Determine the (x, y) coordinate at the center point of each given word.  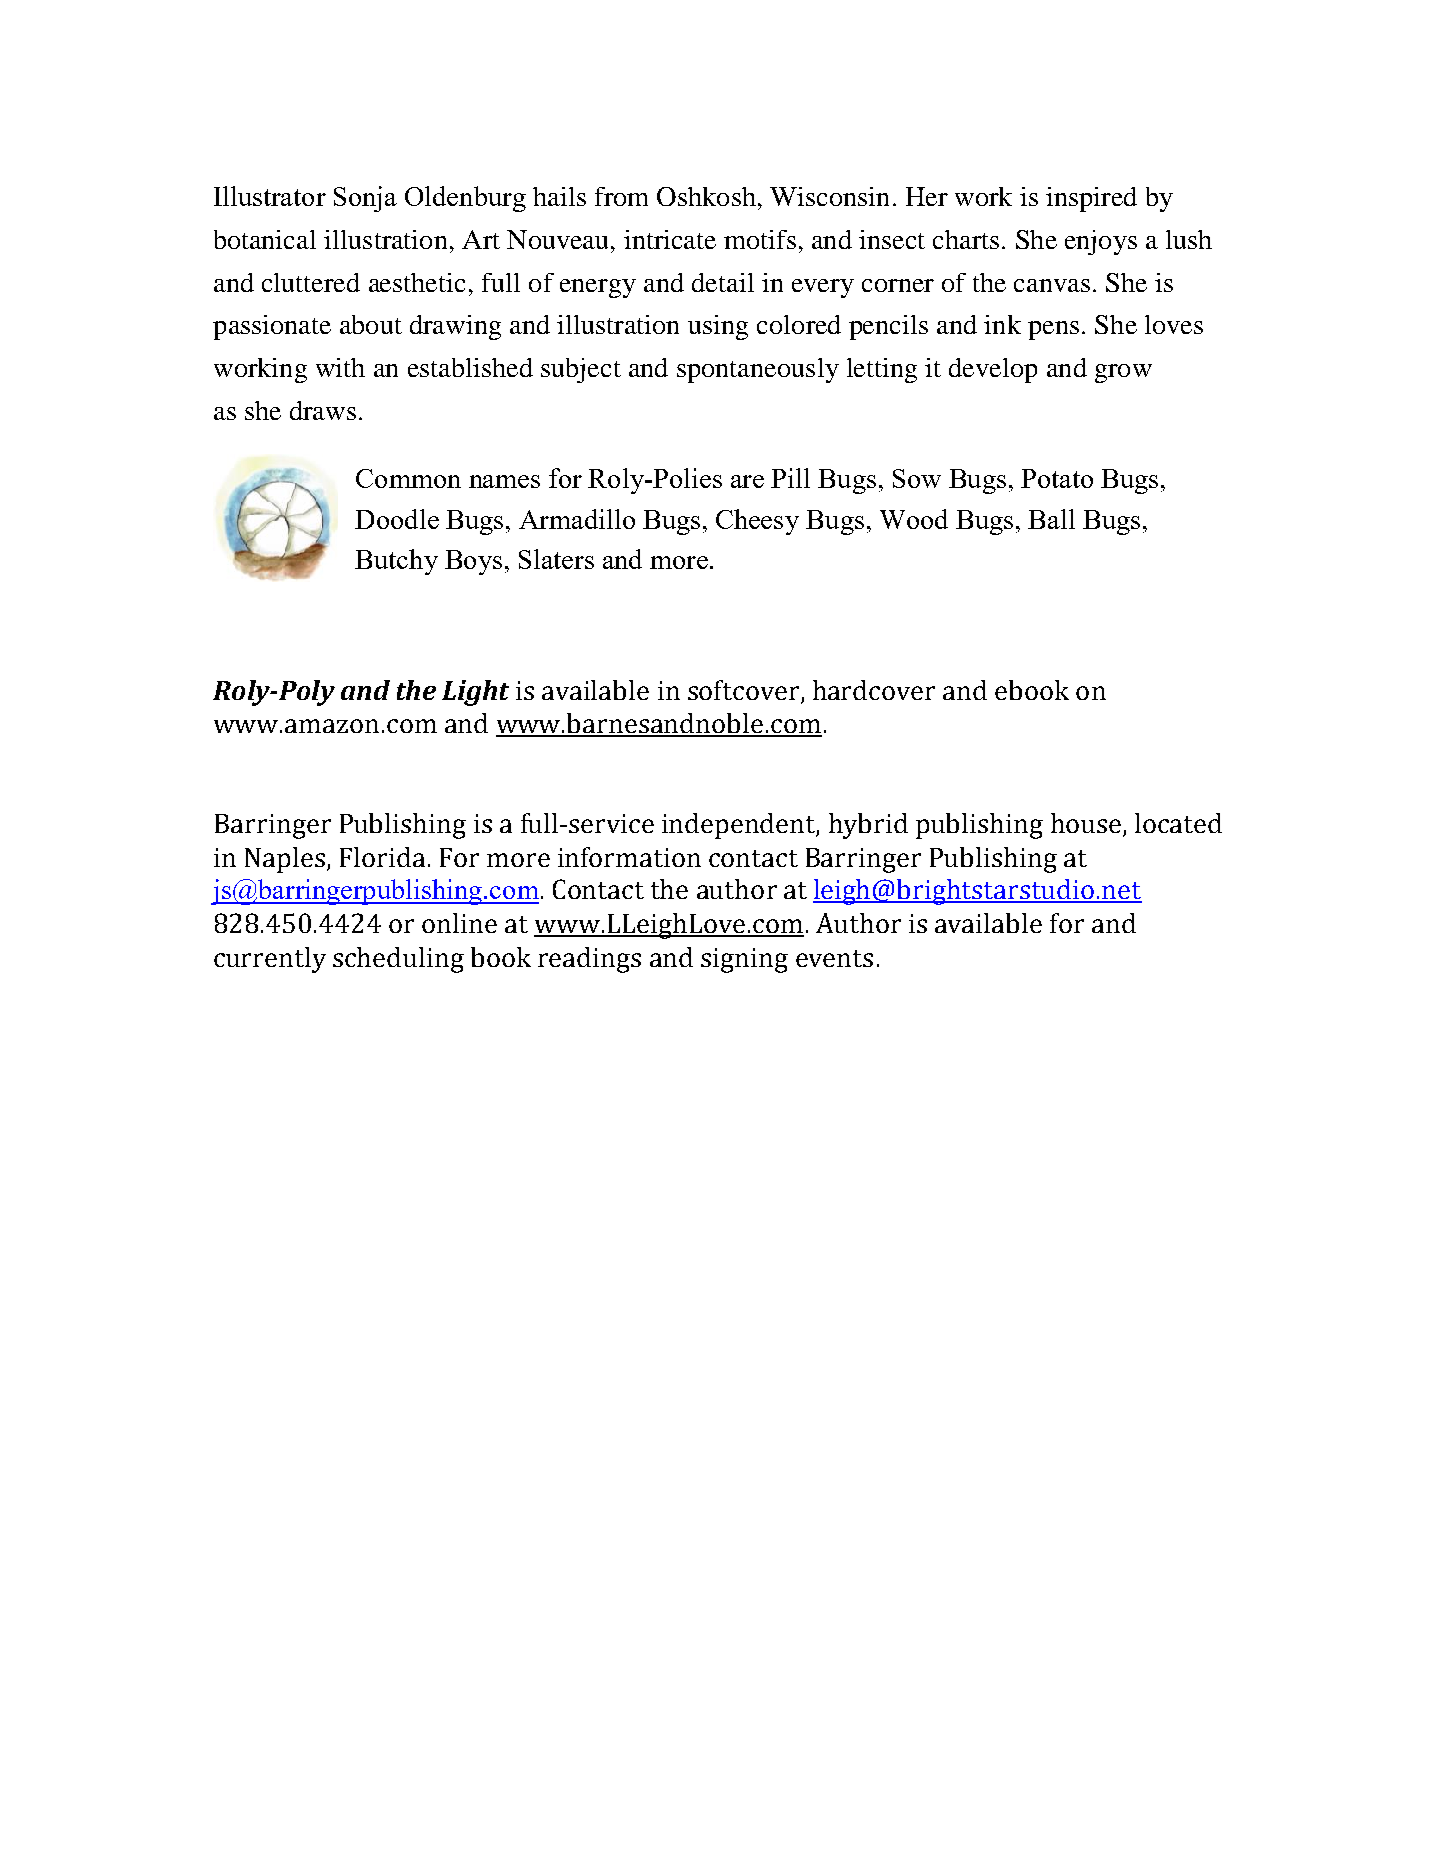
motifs (760, 239)
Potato (1057, 478)
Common (408, 478)
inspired (1091, 199)
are (747, 481)
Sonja (365, 199)
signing (744, 960)
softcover (745, 691)
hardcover (874, 690)
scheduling (398, 960)
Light (475, 693)
